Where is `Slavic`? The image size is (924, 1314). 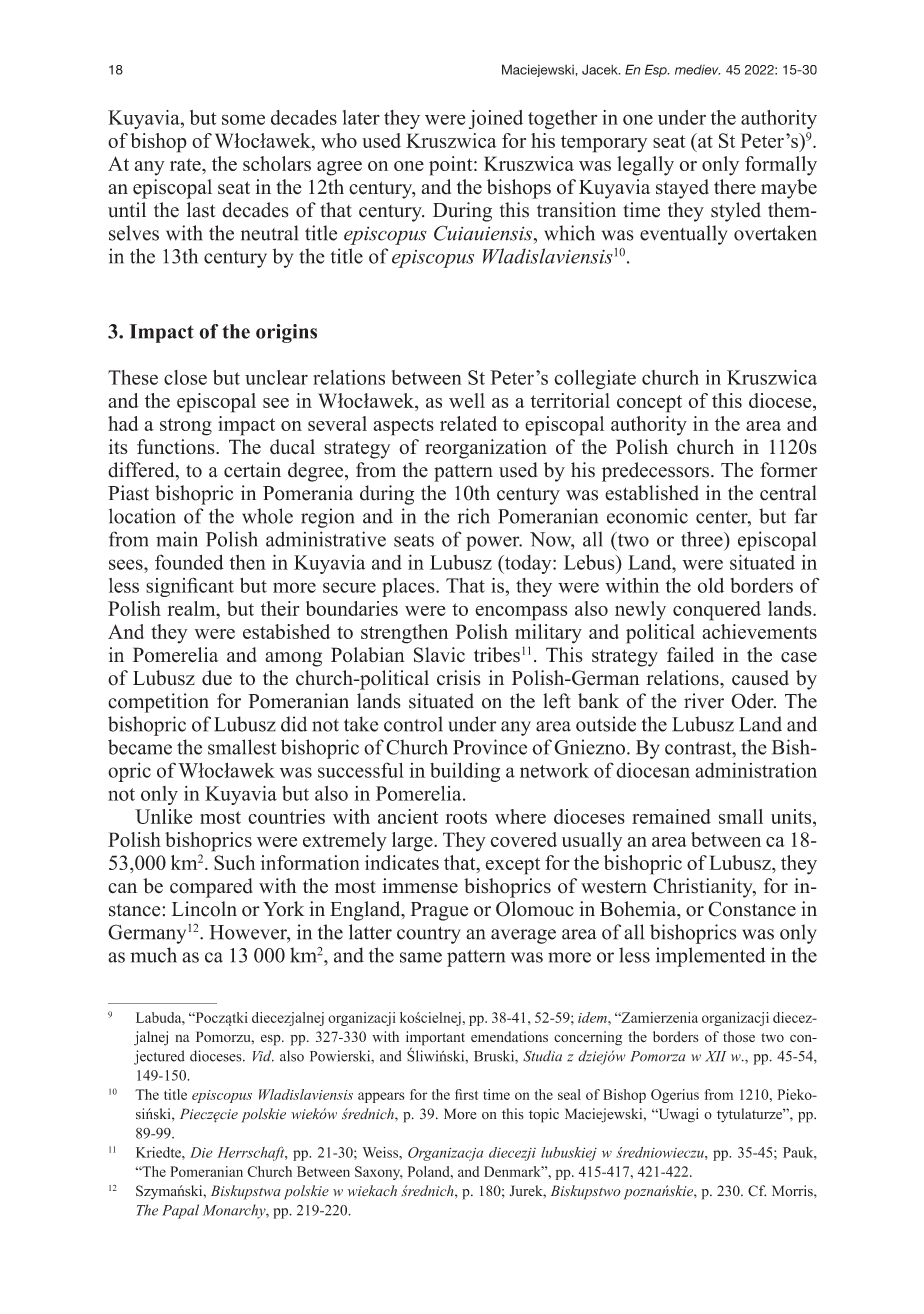
Slavic is located at coordinates (439, 655).
